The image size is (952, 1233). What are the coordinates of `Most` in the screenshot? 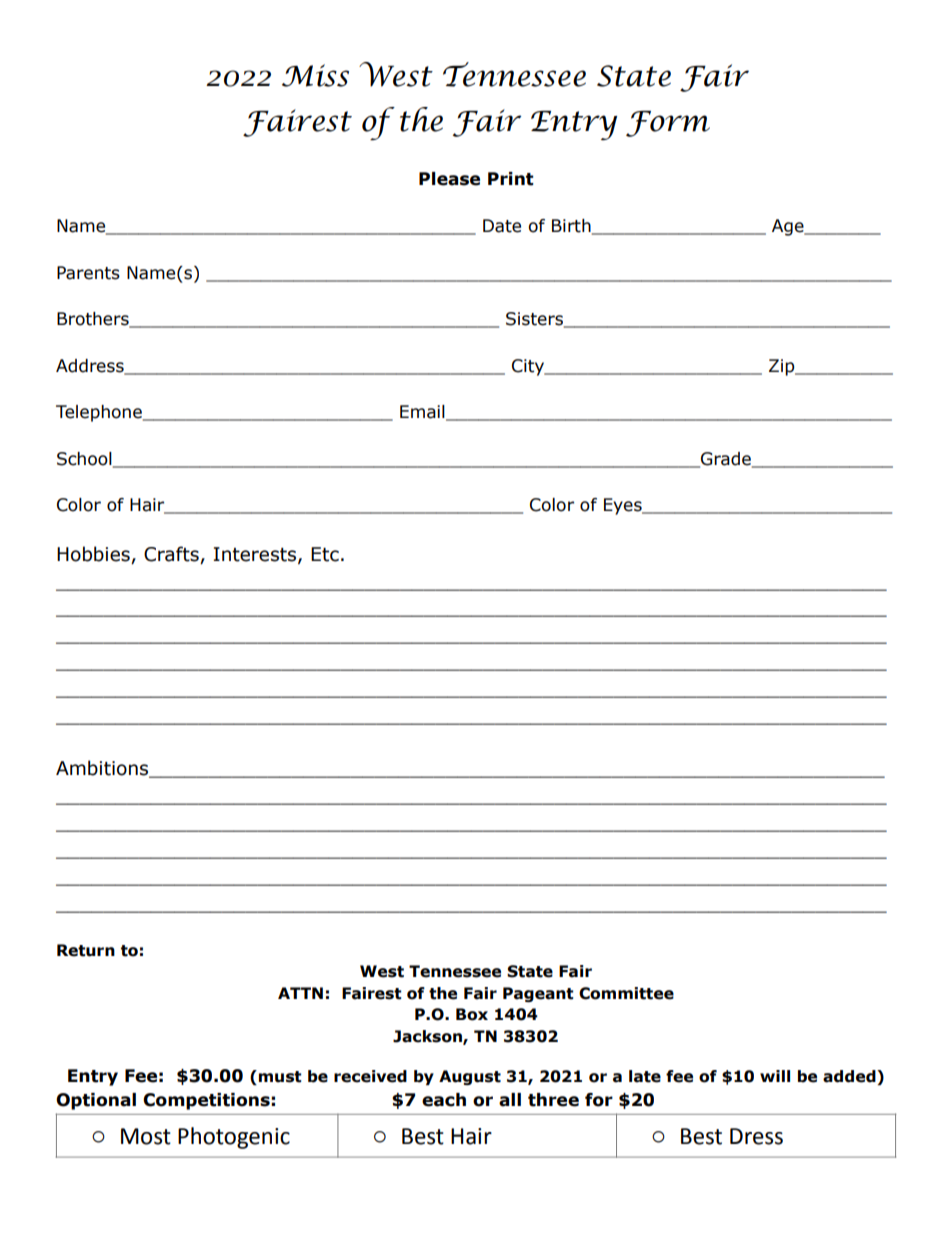 It's located at (146, 1136).
